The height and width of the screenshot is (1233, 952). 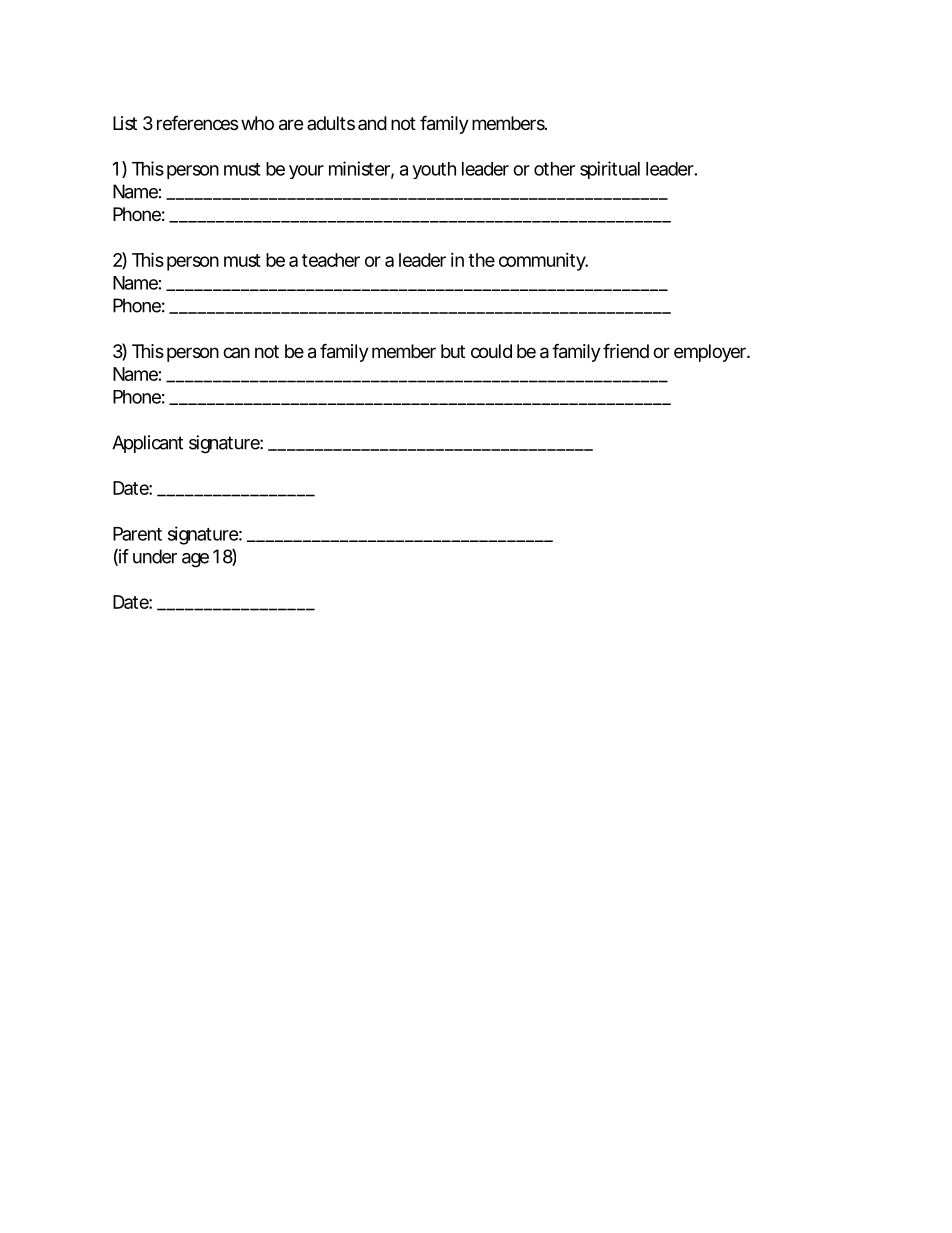 I want to click on friend, so click(x=626, y=350).
